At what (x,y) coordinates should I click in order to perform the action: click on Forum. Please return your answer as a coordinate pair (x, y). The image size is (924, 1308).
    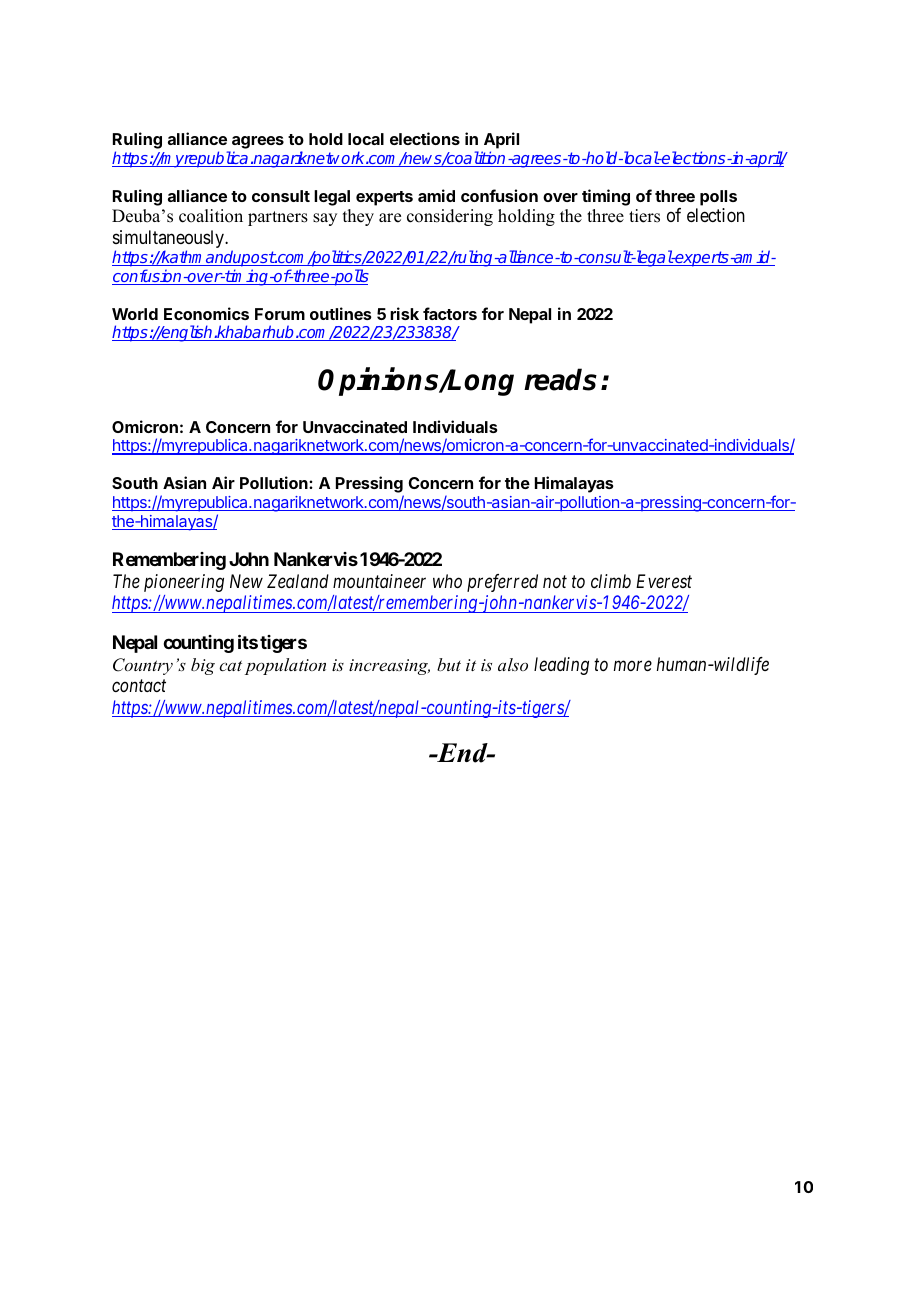
    Looking at the image, I should click on (280, 314).
